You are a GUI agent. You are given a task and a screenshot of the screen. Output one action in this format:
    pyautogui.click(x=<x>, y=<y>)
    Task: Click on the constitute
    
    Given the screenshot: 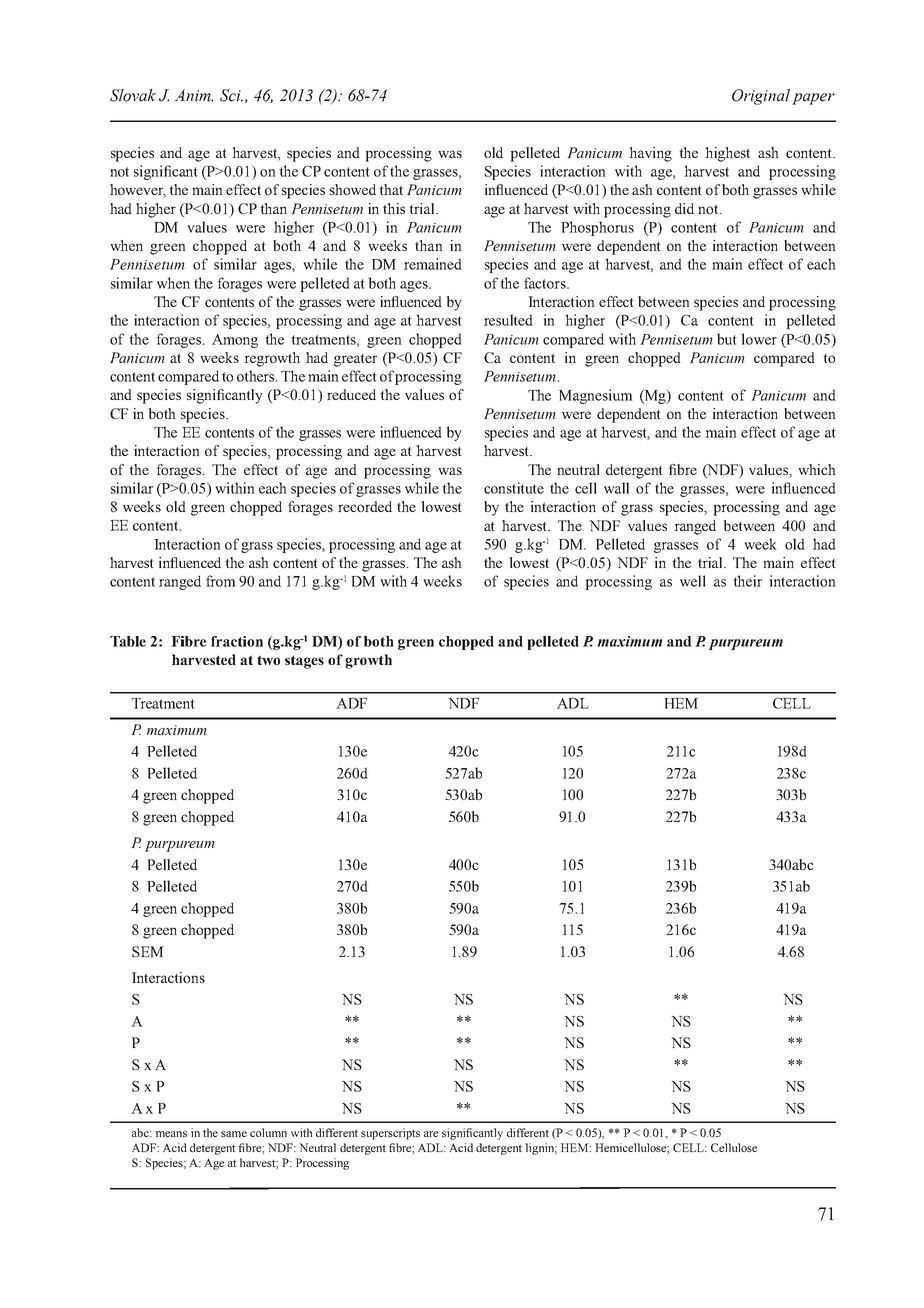 What is the action you would take?
    pyautogui.click(x=514, y=488)
